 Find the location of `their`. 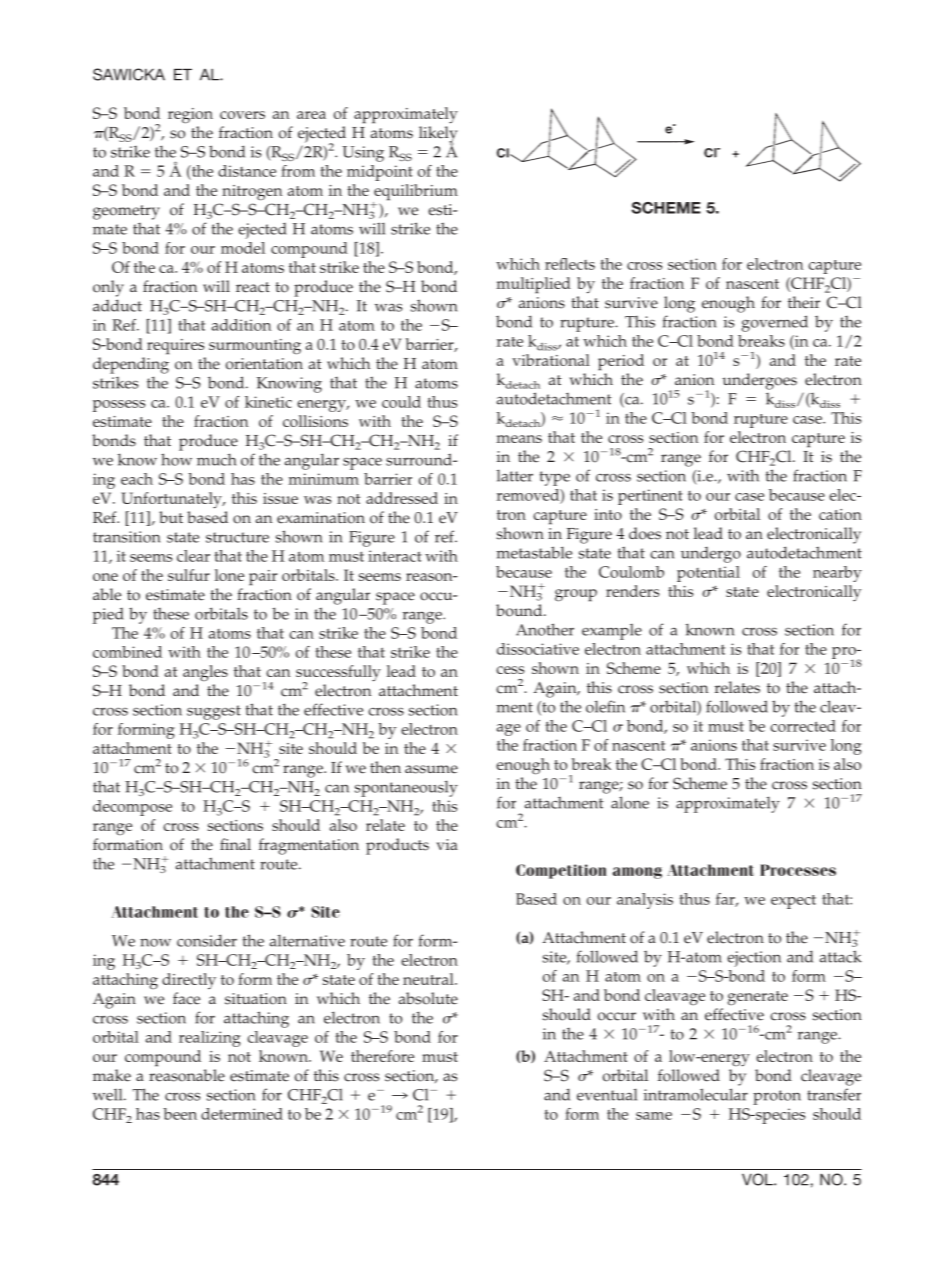

their is located at coordinates (804, 302).
